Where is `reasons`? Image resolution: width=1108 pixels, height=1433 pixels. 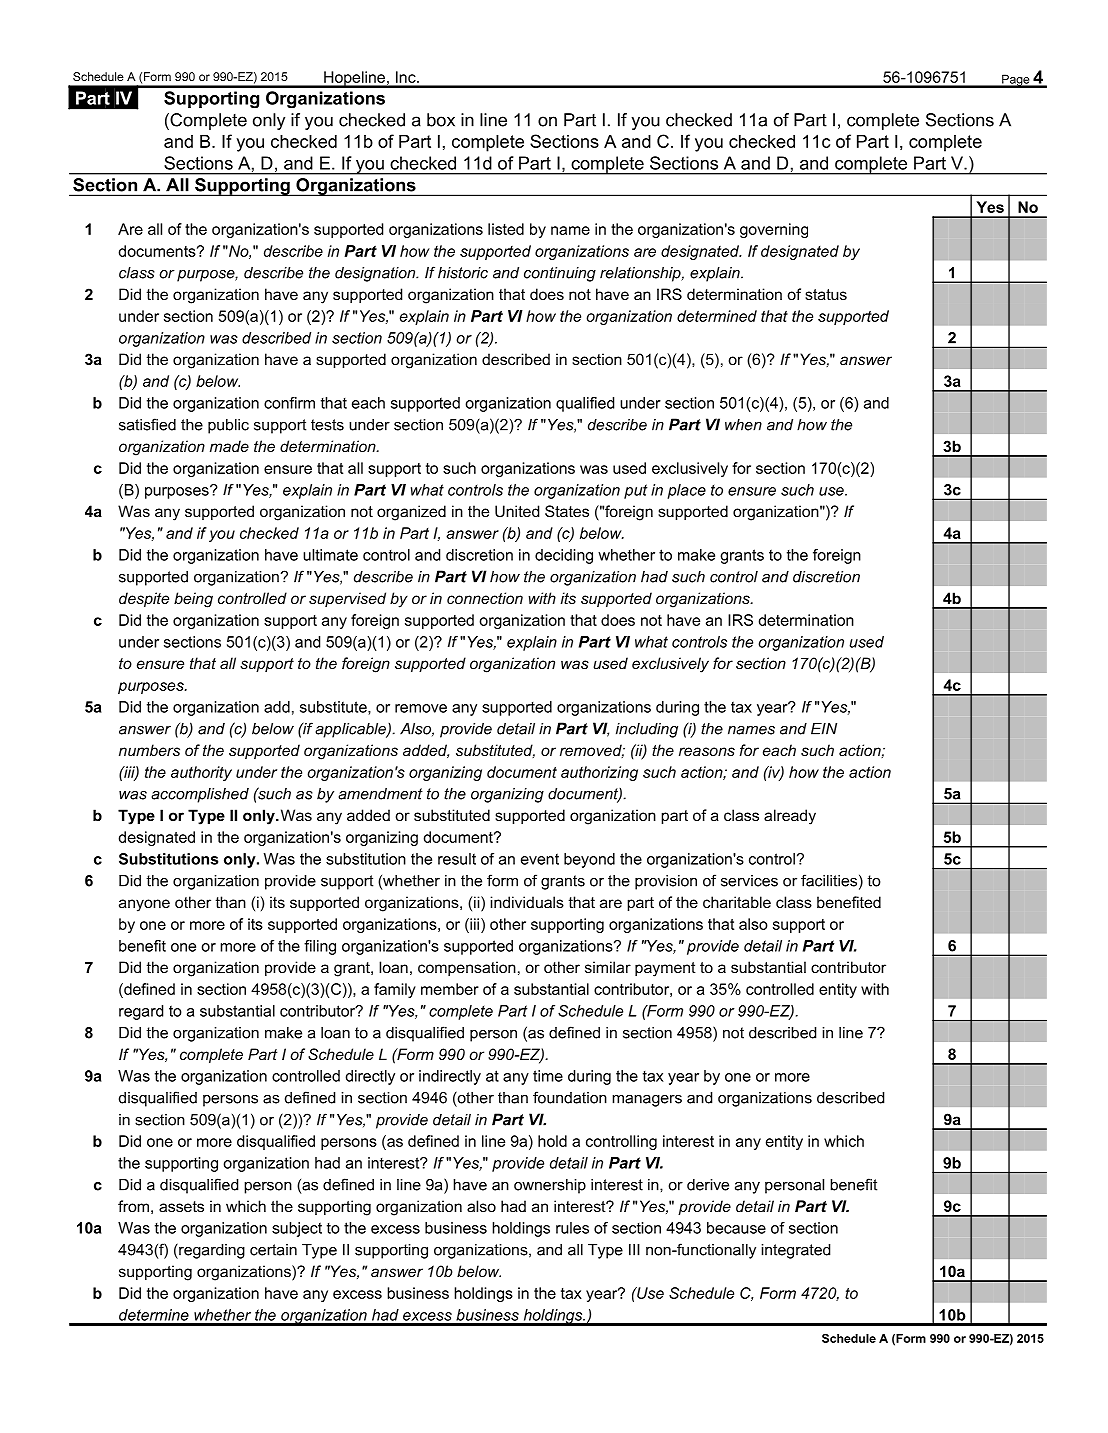
reasons is located at coordinates (707, 751).
